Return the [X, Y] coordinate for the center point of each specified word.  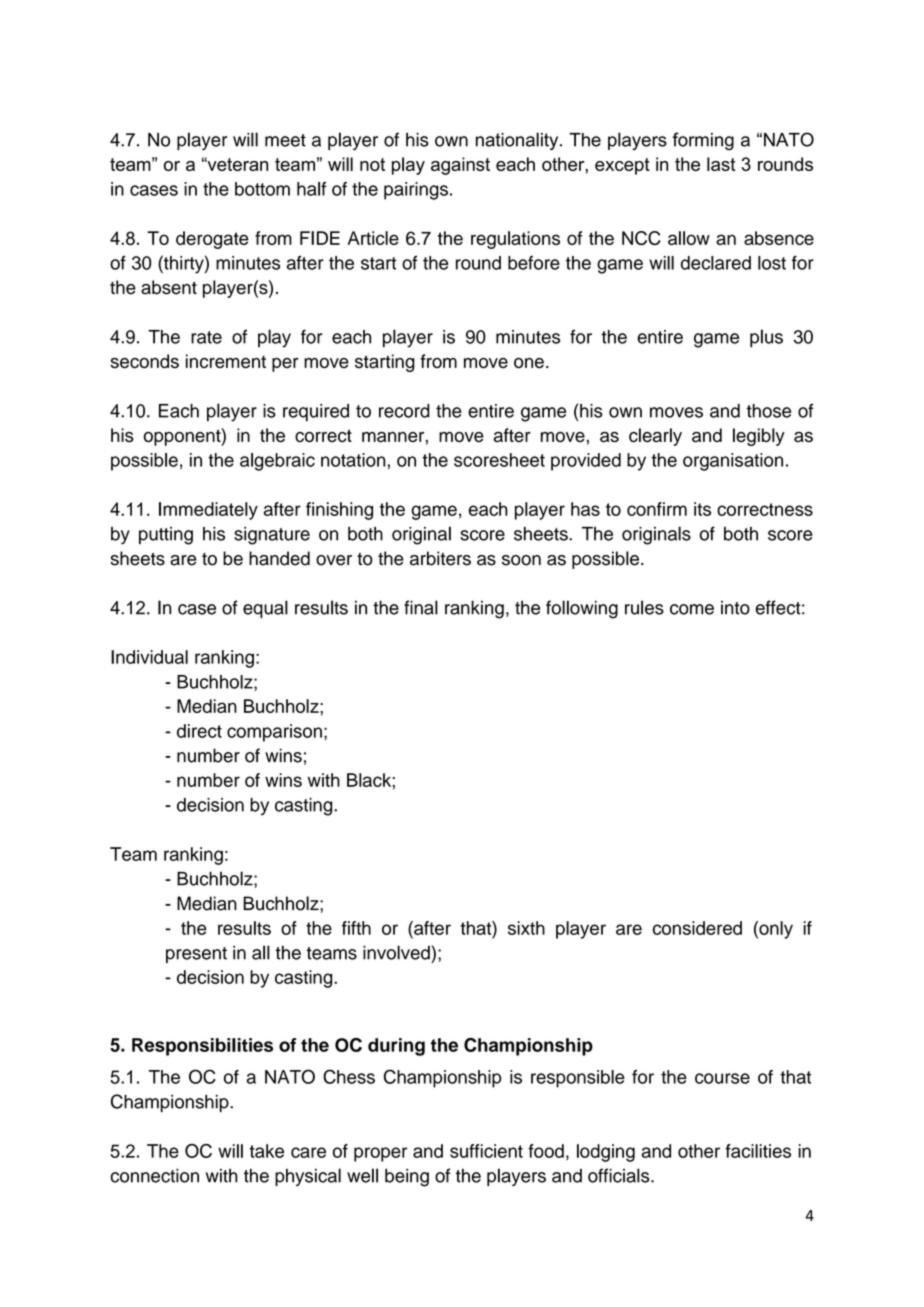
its [702, 509]
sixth [526, 928]
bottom [262, 189]
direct [199, 731]
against [460, 166]
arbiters [440, 558]
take [266, 1151]
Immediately [208, 511]
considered [697, 928]
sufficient [486, 1151]
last [721, 164]
